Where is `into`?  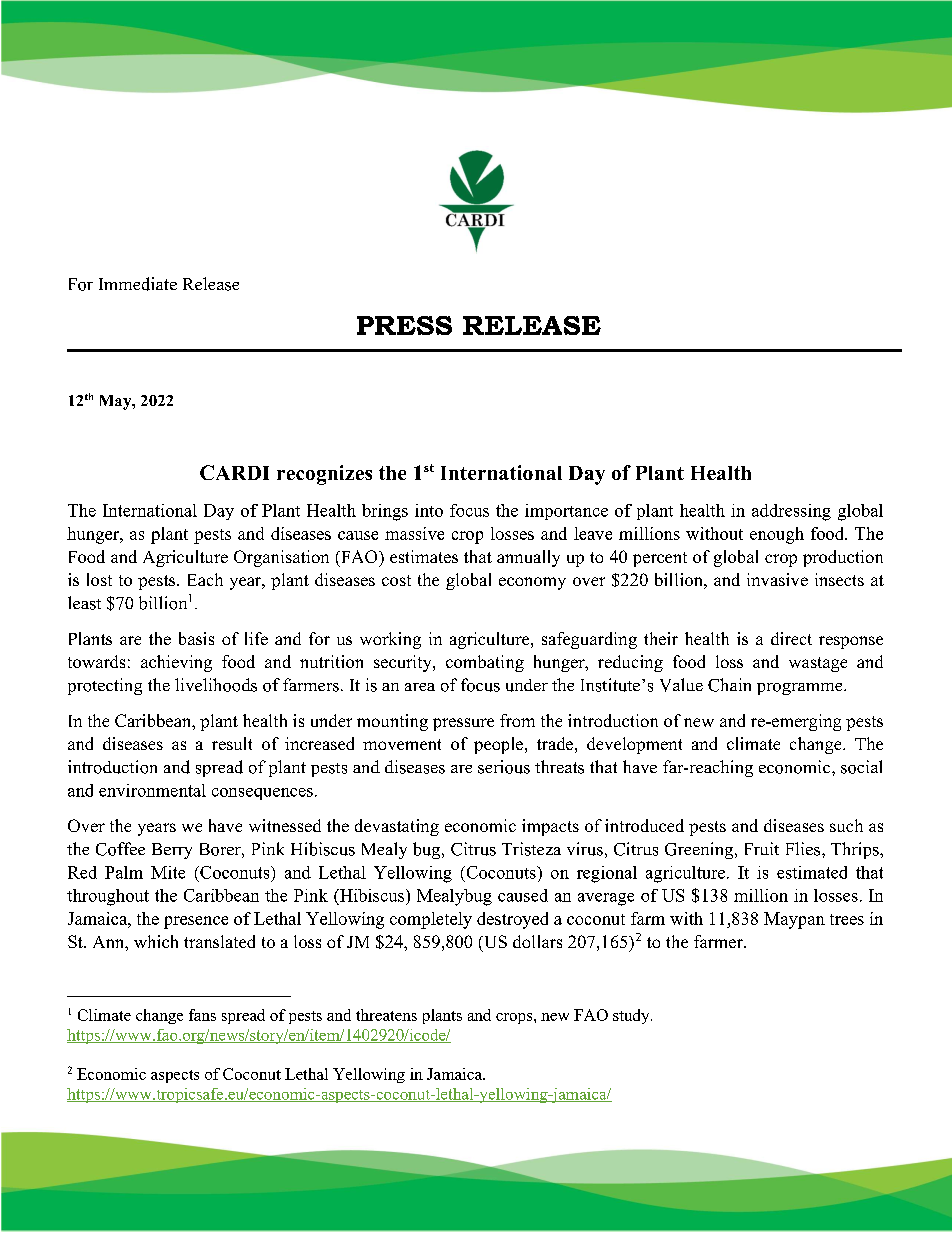
into is located at coordinates (429, 510).
